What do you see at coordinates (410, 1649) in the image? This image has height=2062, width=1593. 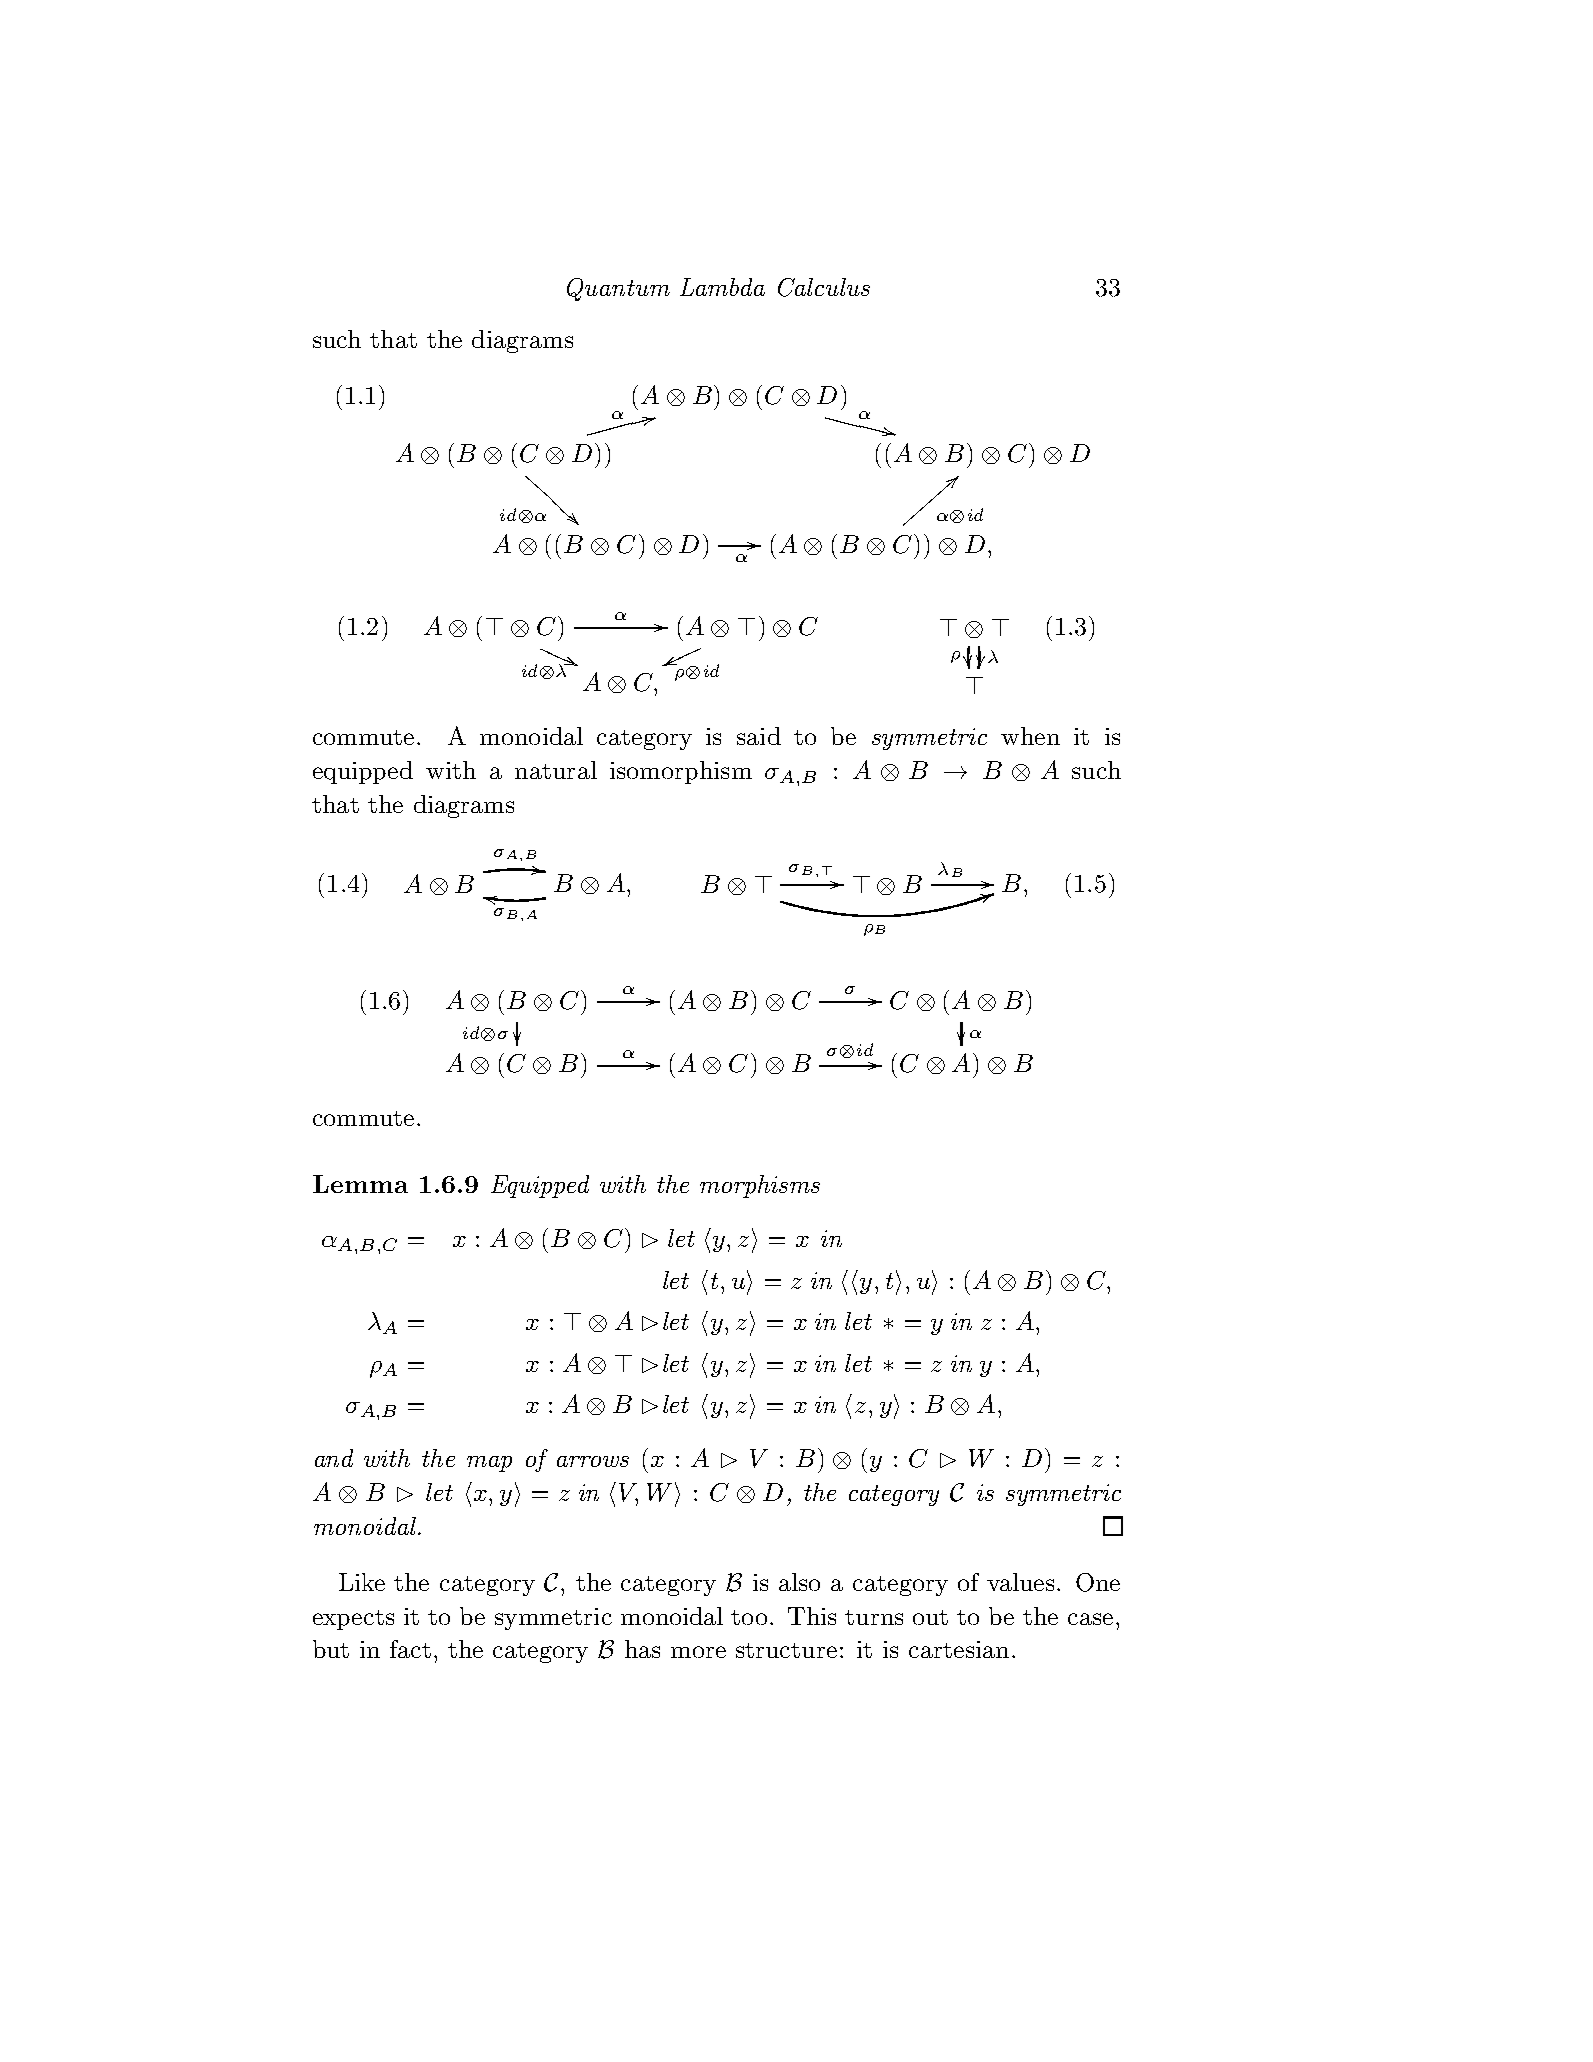 I see `fact` at bounding box center [410, 1649].
